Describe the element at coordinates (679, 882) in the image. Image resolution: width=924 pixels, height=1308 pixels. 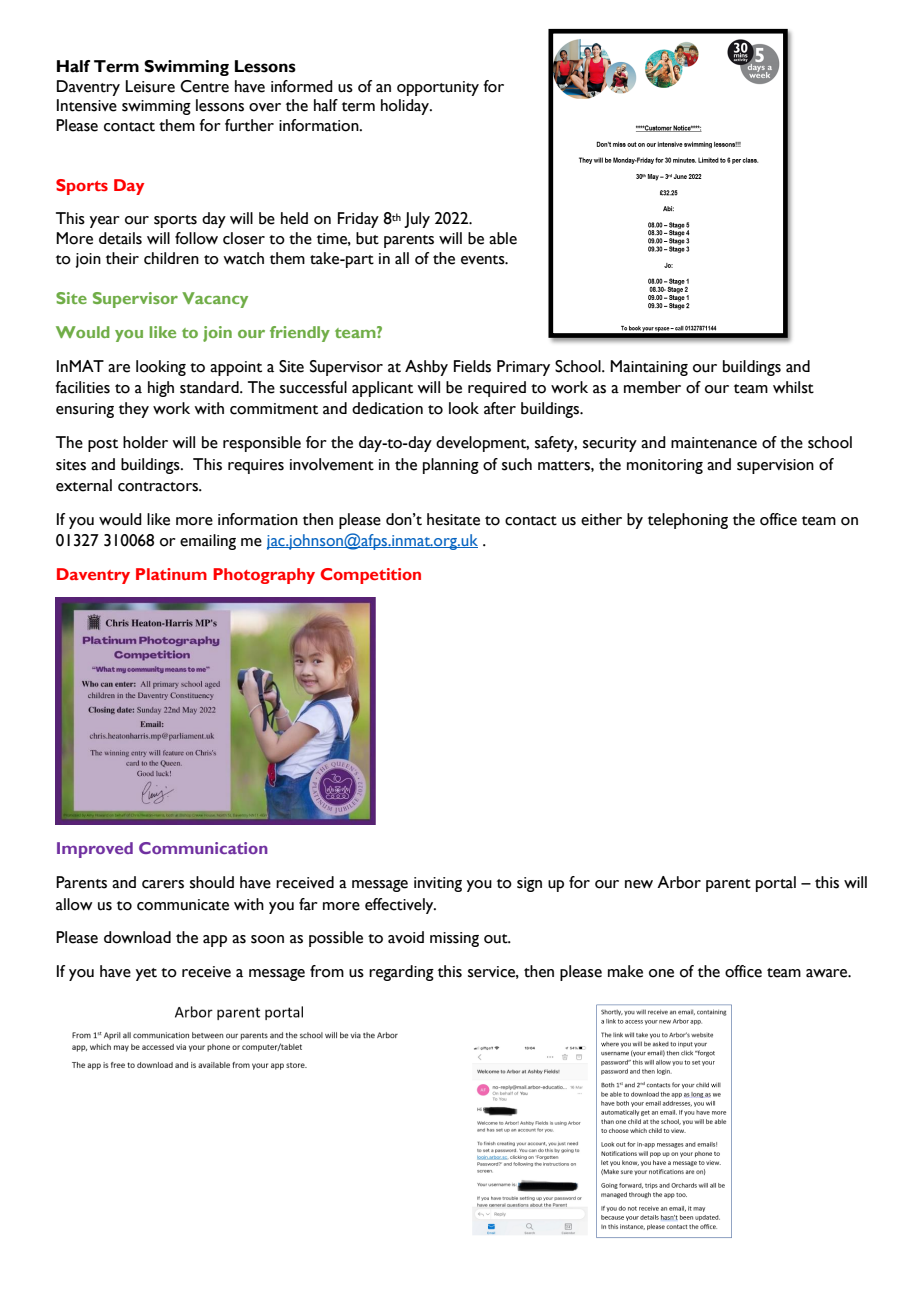
I see `Arbor` at that location.
